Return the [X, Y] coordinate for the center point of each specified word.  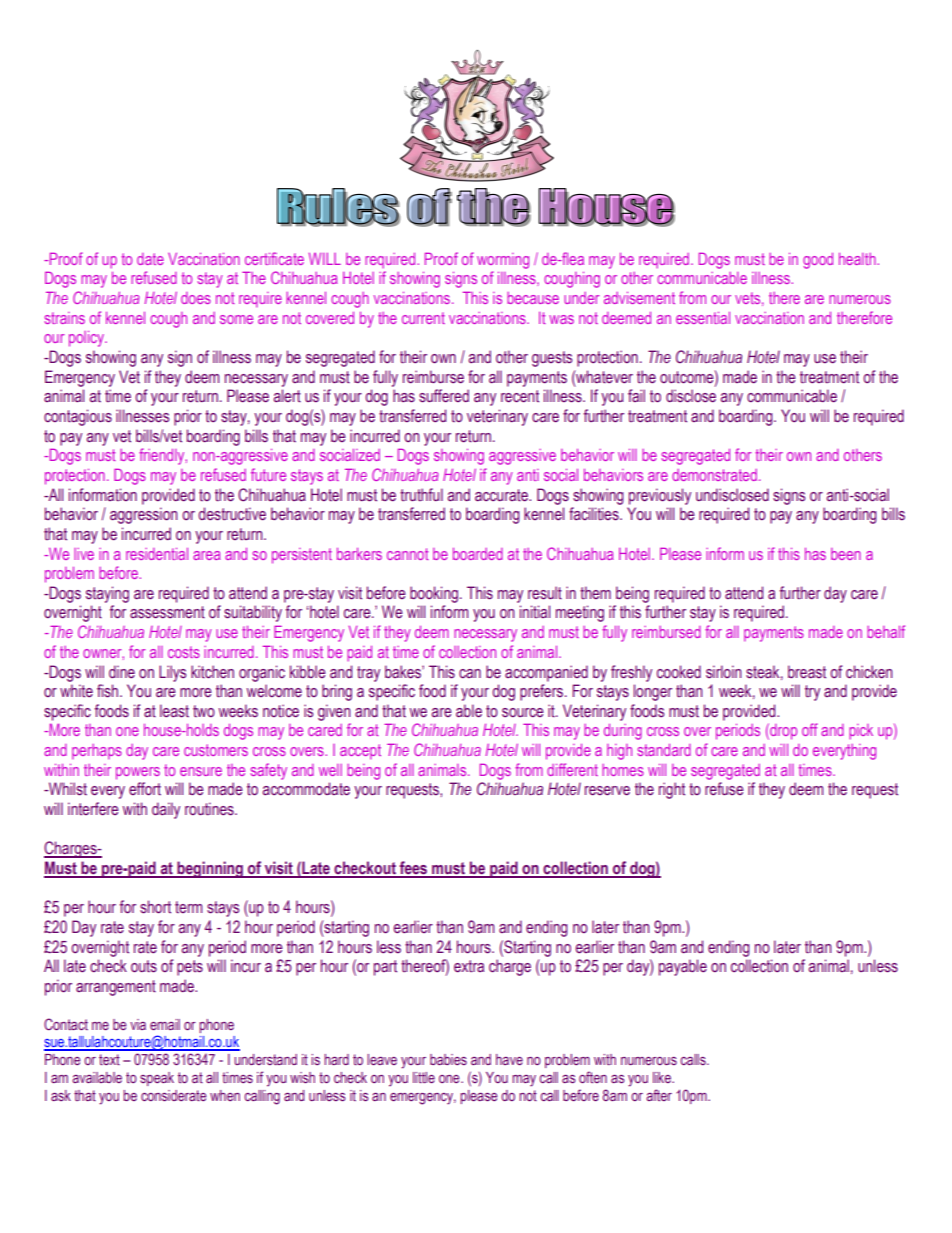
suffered [444, 396]
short [155, 907]
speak [157, 1079]
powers [138, 773]
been [846, 554]
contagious [78, 417]
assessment [167, 612]
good [818, 261]
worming [503, 261]
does [196, 298]
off [810, 729]
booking [435, 594]
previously [660, 496]
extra [469, 966]
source [523, 713]
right [672, 790]
